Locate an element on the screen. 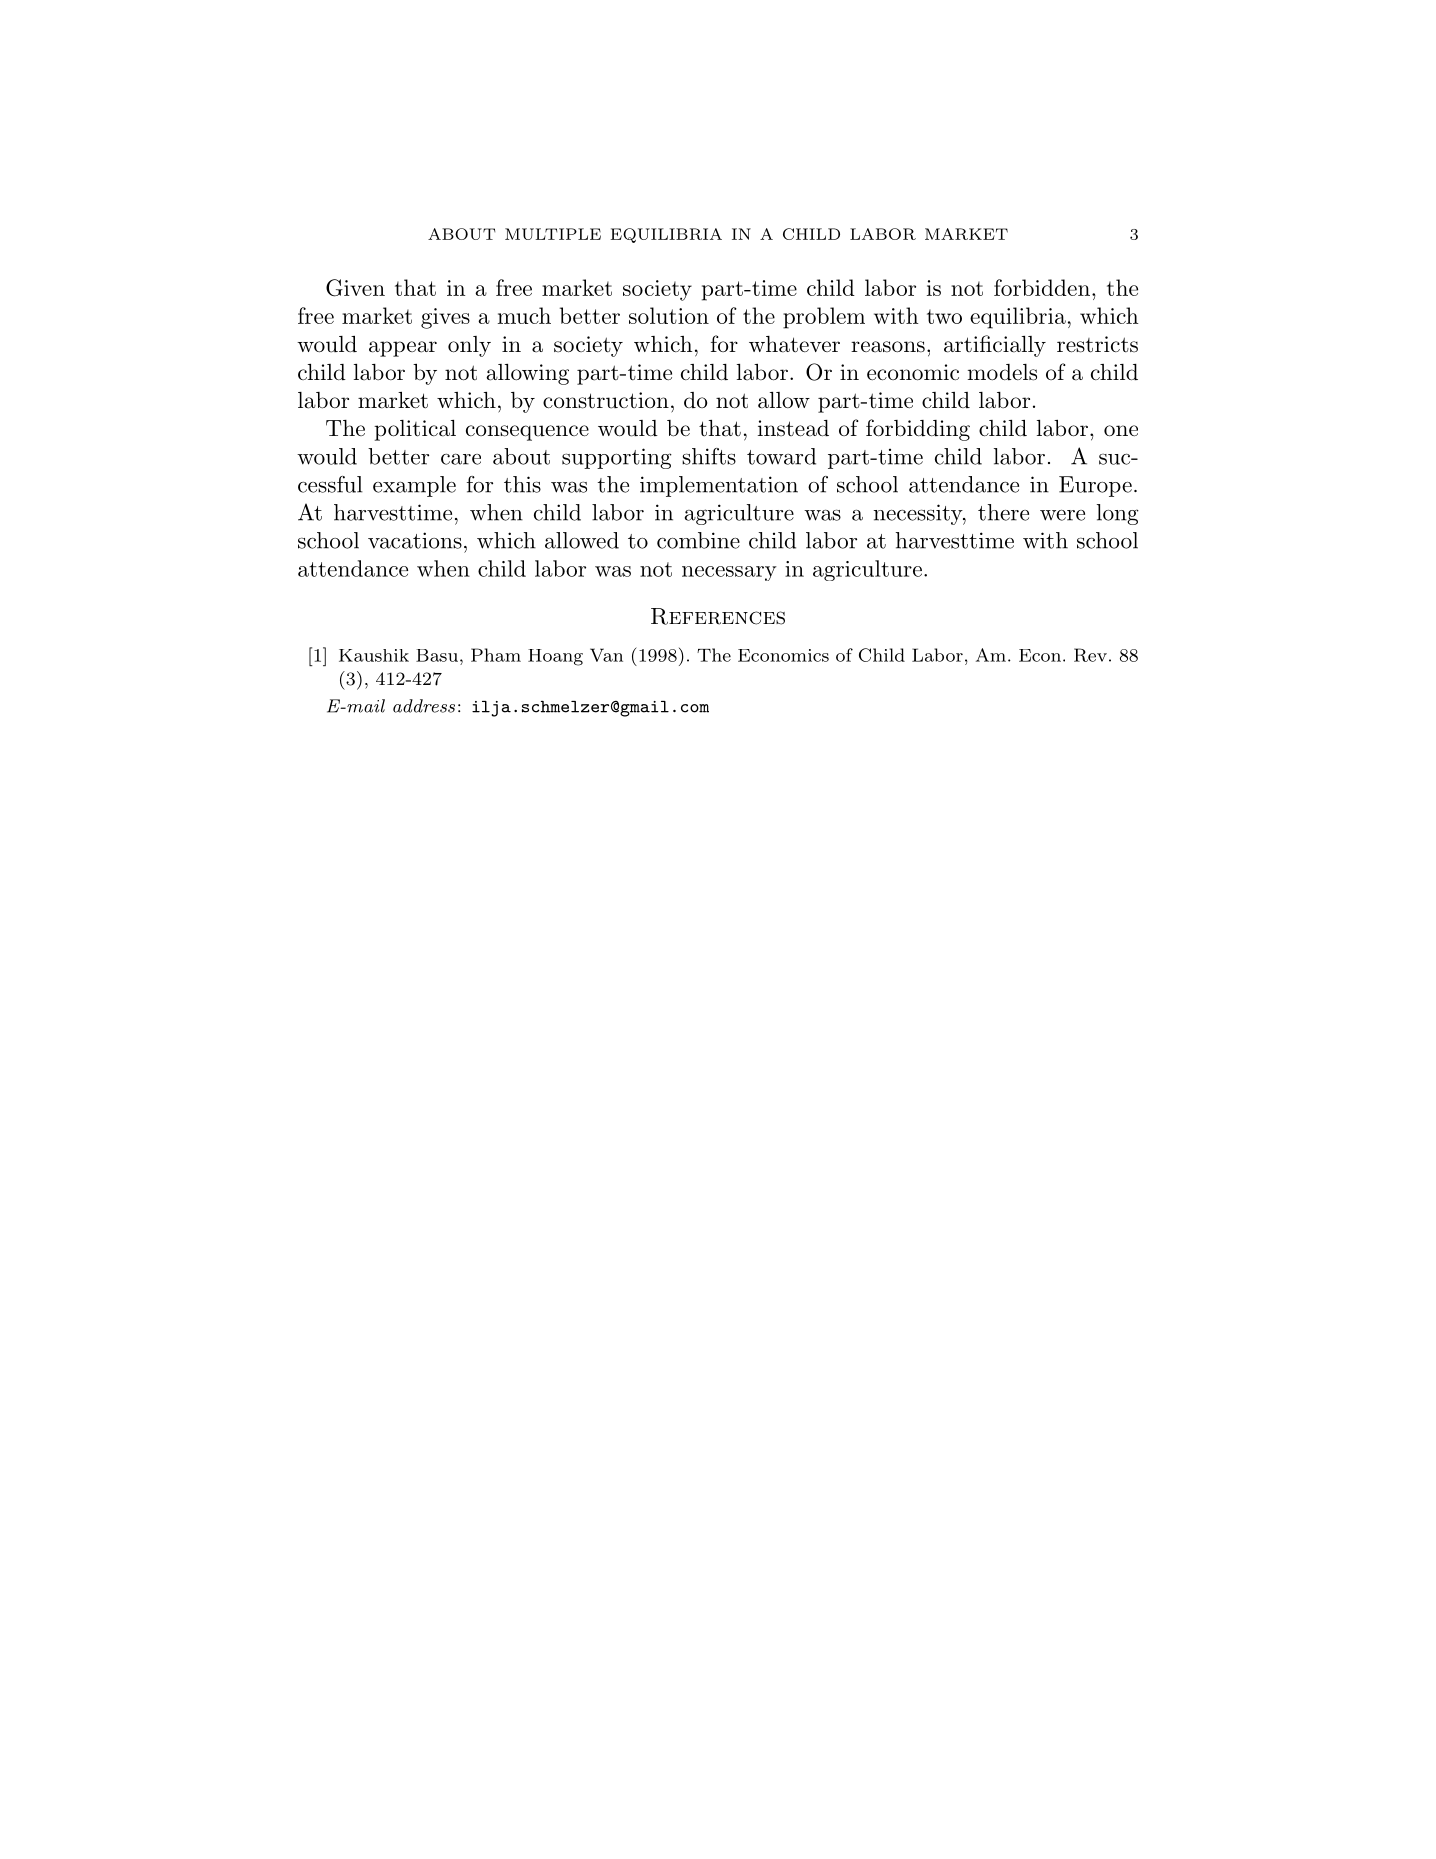  only is located at coordinates (469, 346).
